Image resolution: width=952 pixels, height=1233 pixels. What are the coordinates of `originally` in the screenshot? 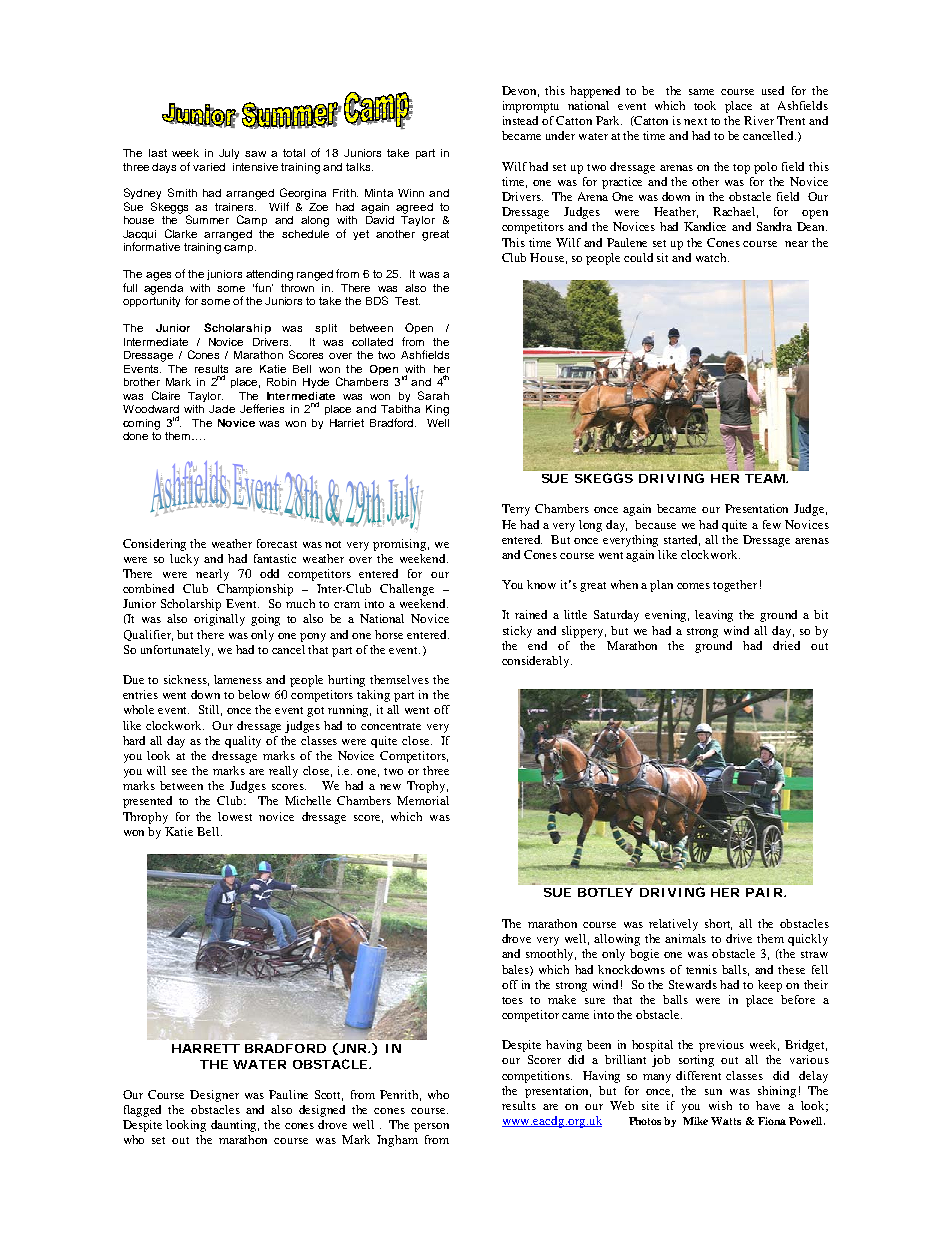 It's located at (219, 620).
